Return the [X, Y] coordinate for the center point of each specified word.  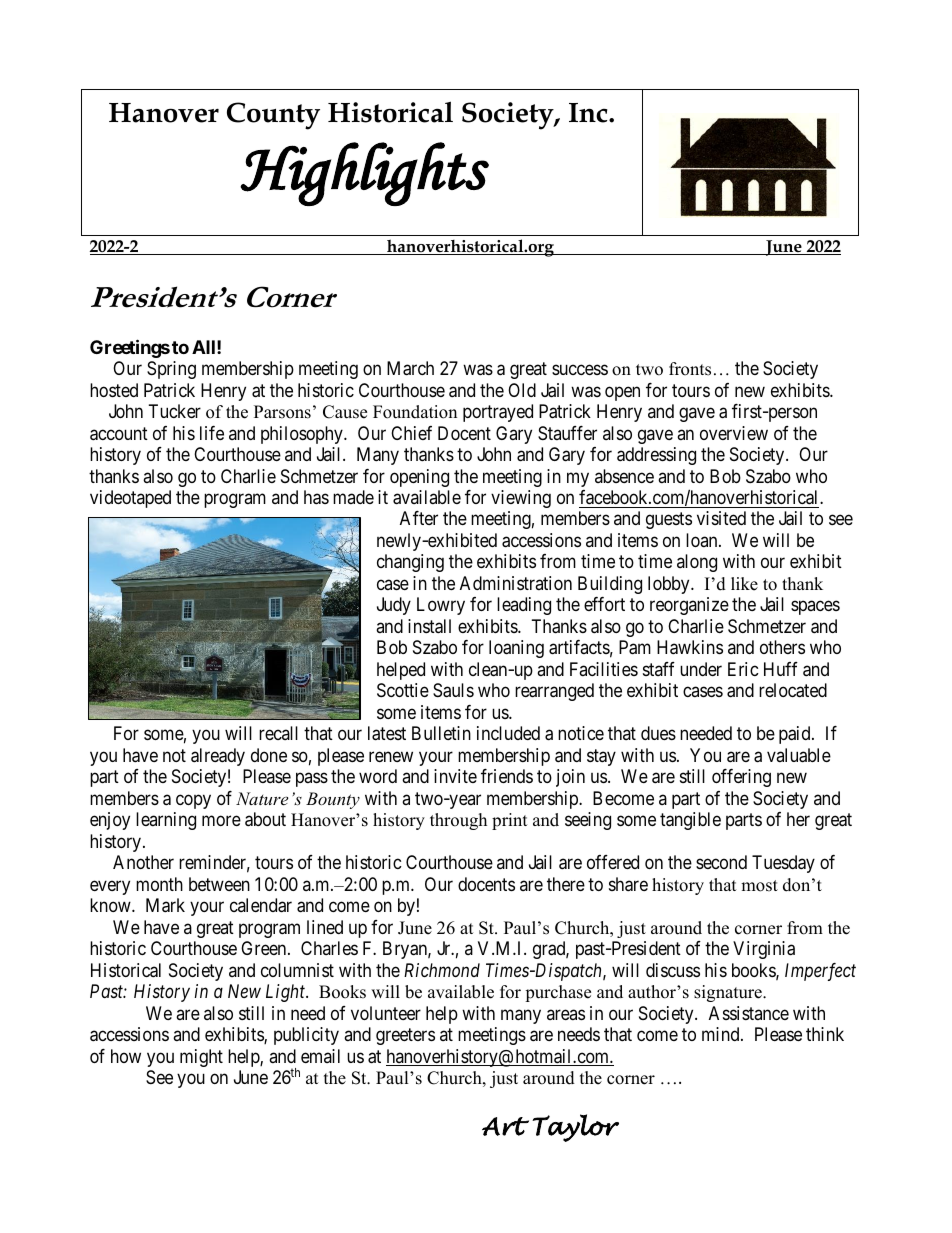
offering [741, 778]
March [410, 368]
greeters [405, 1036]
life [212, 433]
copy [193, 801]
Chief [411, 433]
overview [734, 433]
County [273, 116]
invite [455, 776]
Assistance [749, 1013]
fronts [690, 369]
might [201, 1058]
